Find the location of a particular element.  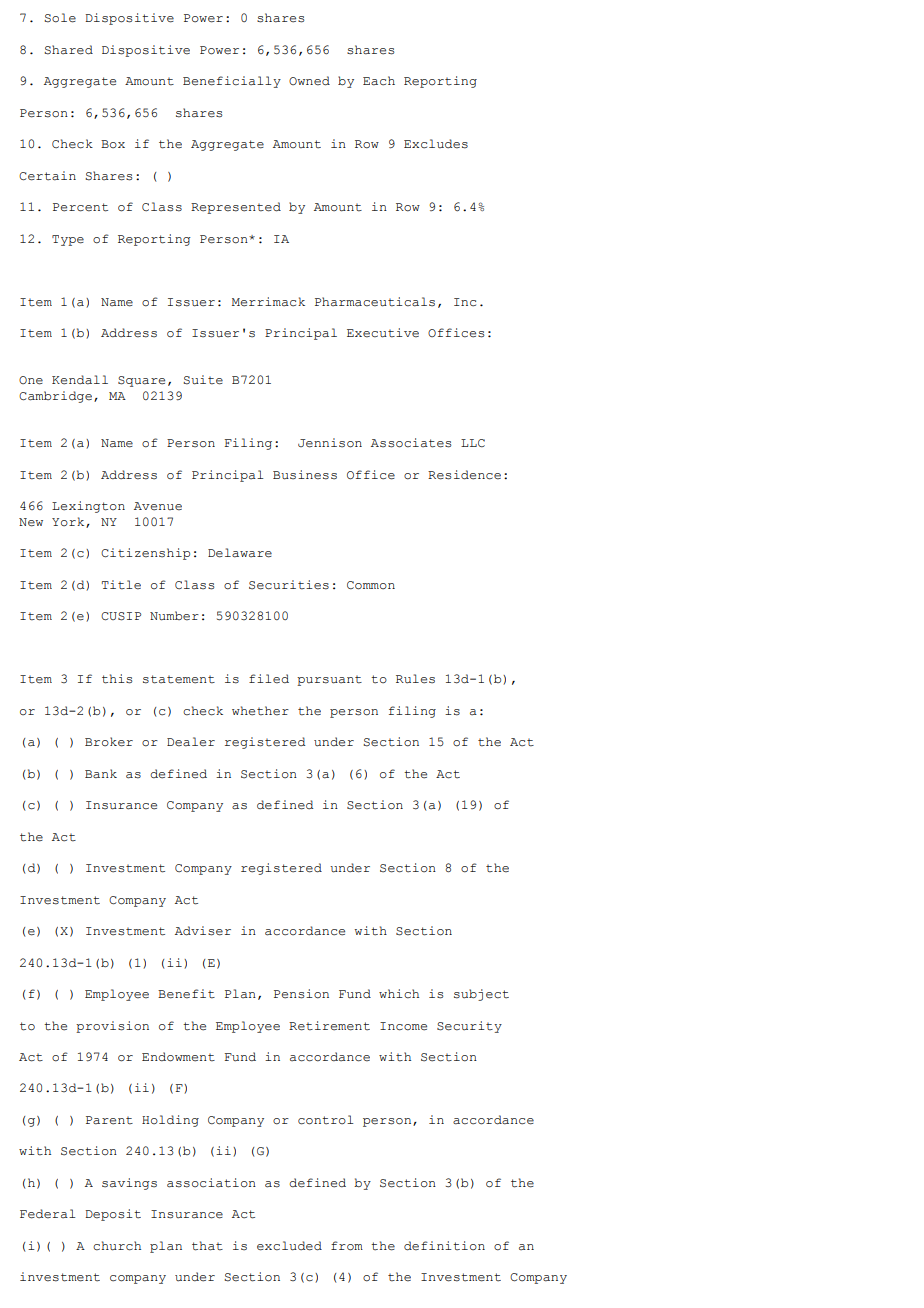

Each is located at coordinates (379, 81).
